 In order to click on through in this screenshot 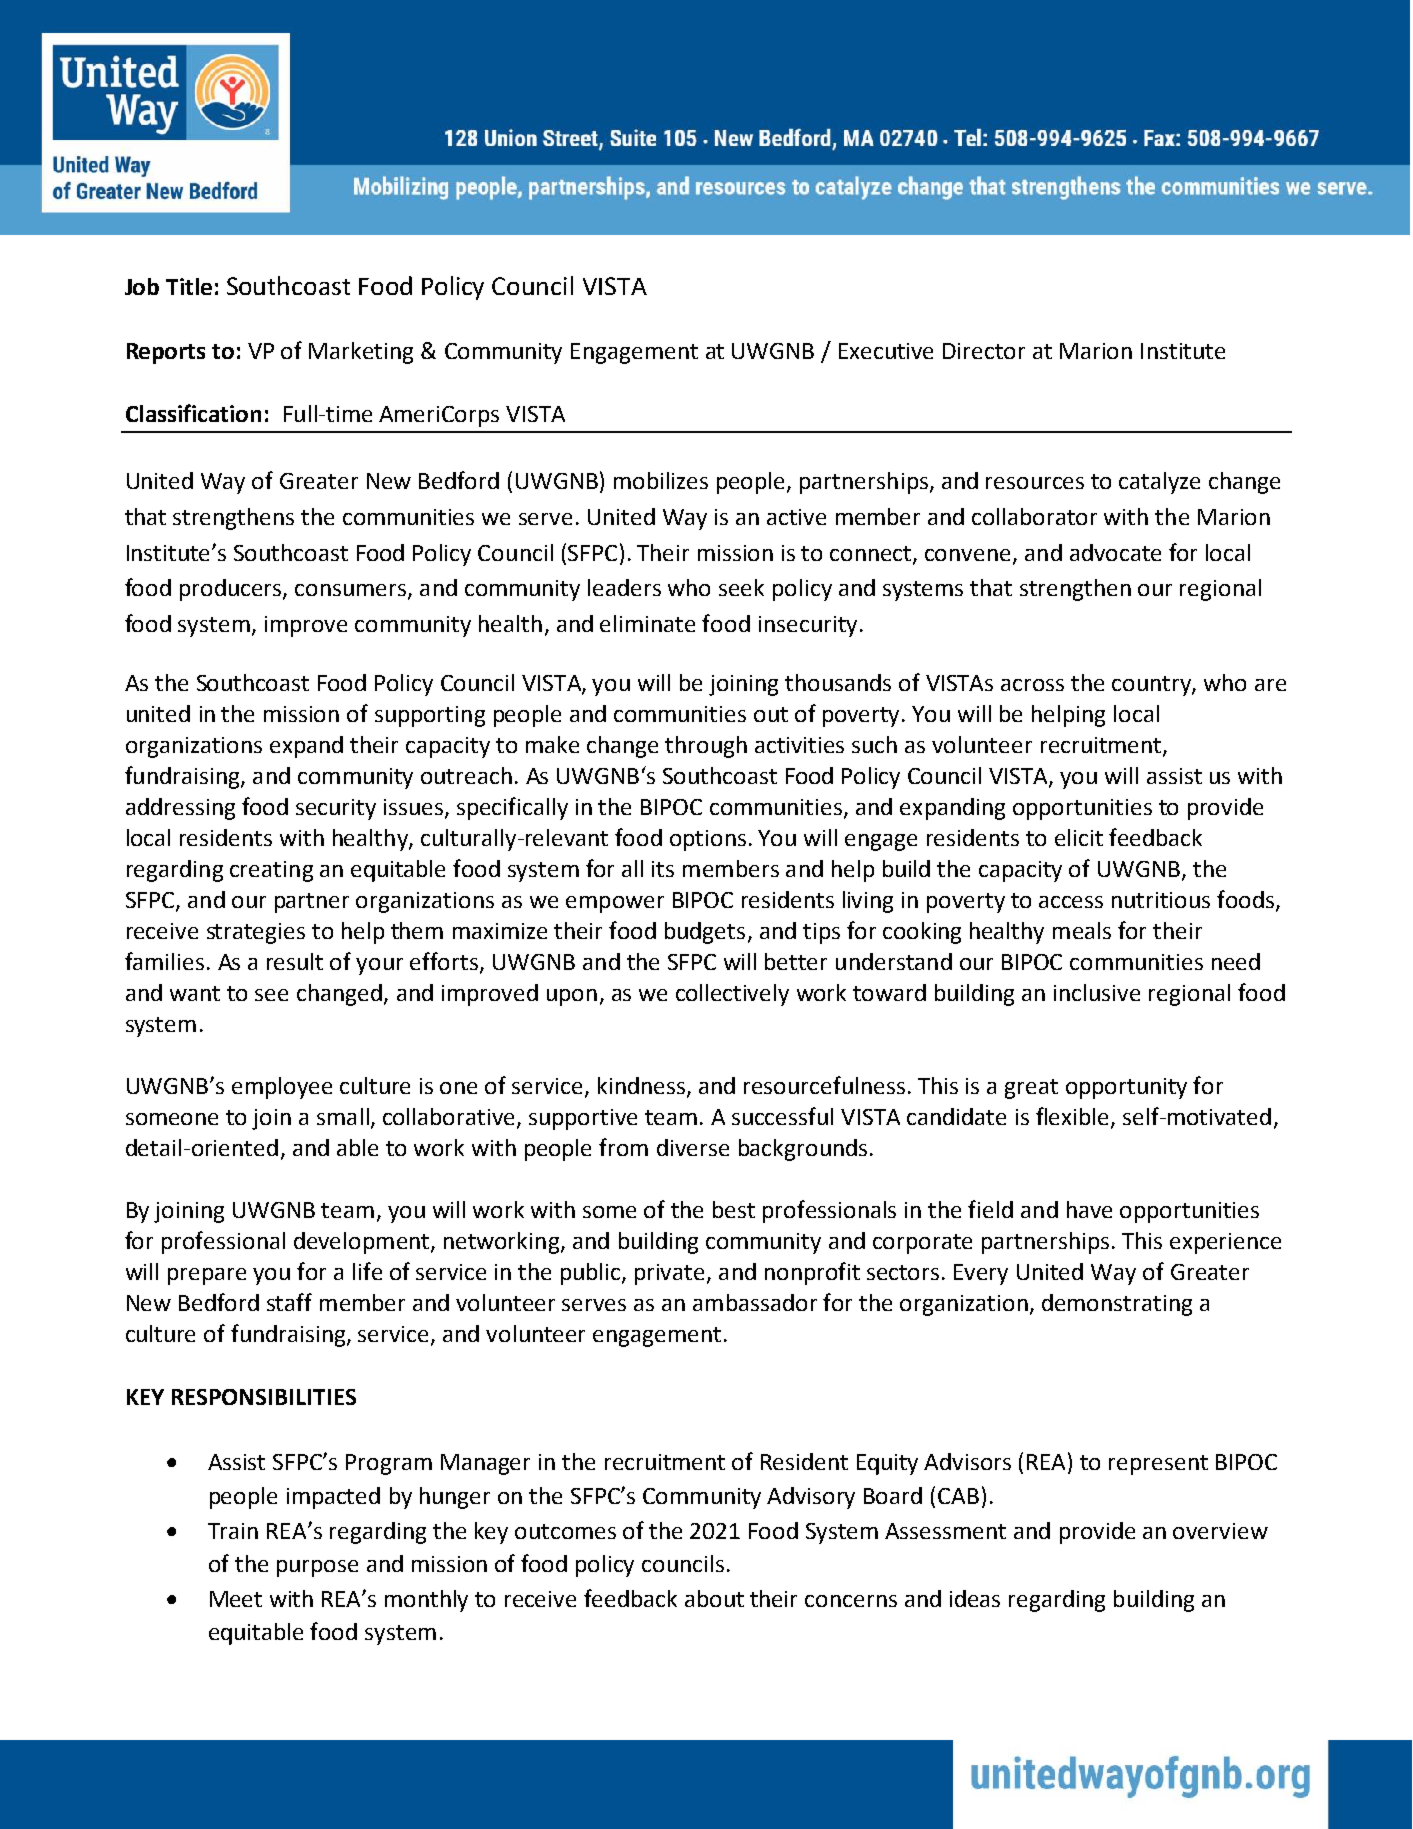, I will do `click(706, 747)`.
